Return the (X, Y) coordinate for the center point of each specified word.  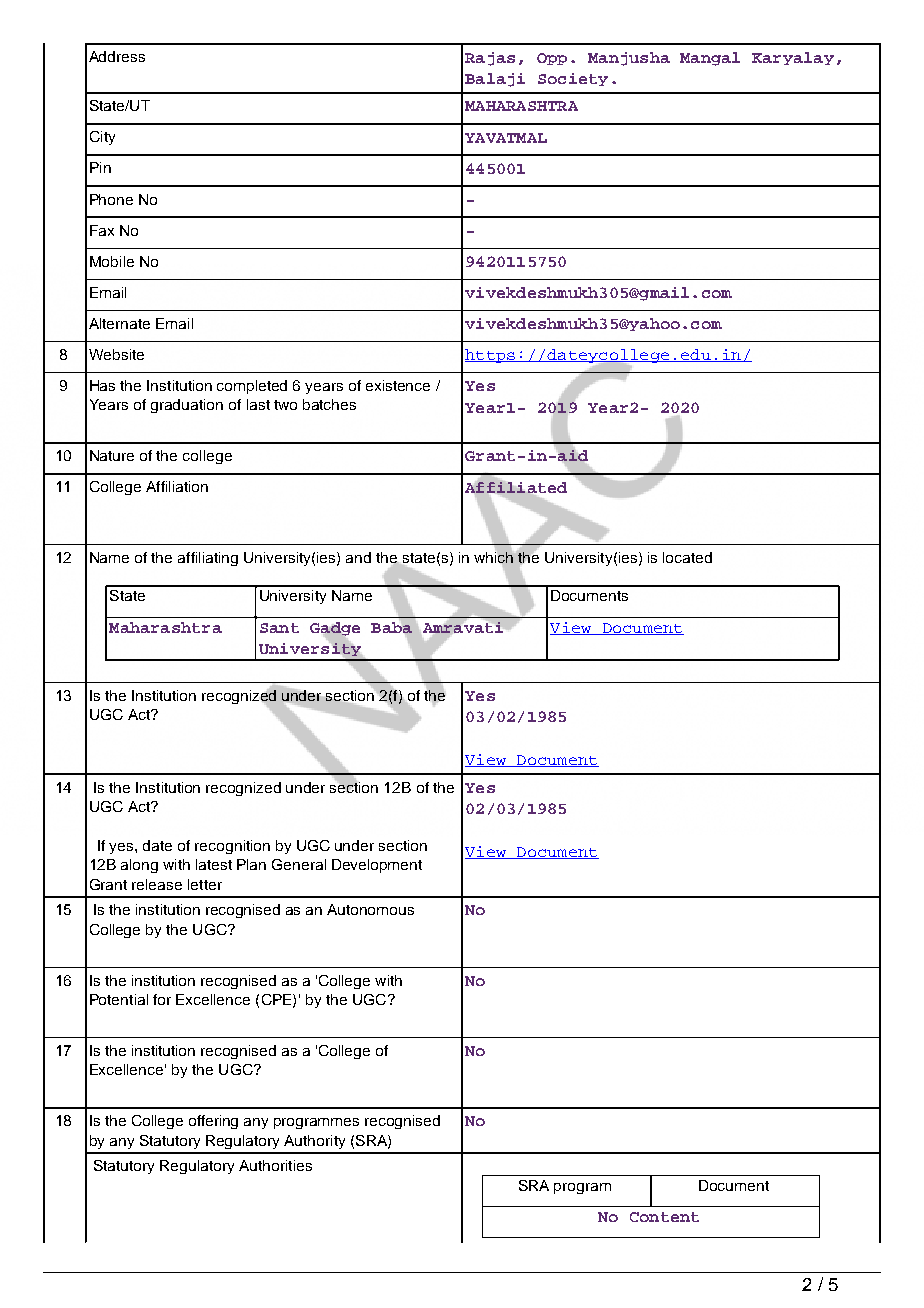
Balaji (495, 80)
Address (117, 56)
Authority (314, 1142)
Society (573, 79)
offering (213, 1122)
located (687, 557)
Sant (279, 628)
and (358, 557)
